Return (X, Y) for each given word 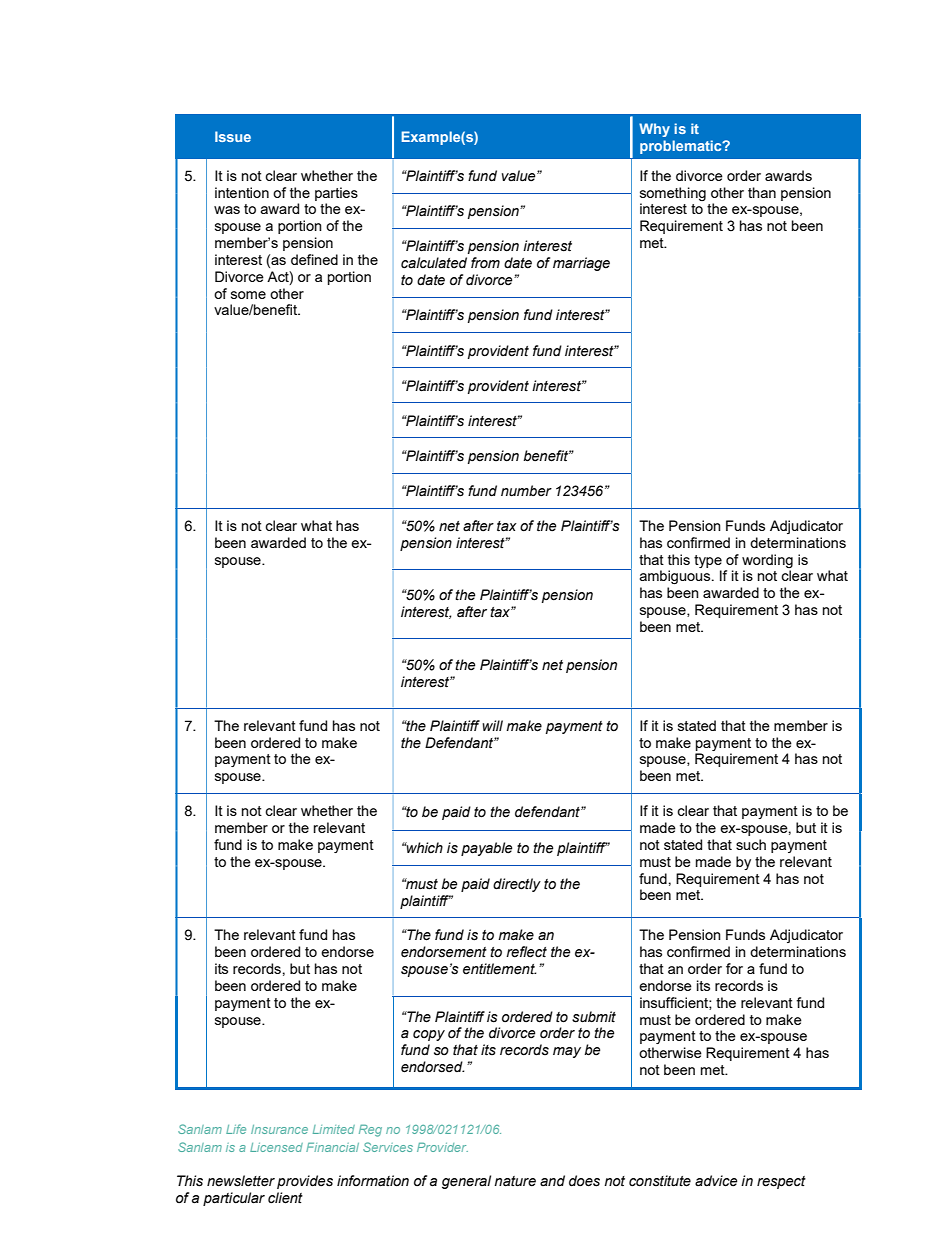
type (708, 561)
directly (517, 885)
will (492, 725)
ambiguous (676, 577)
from (485, 263)
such (751, 844)
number (526, 491)
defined (314, 259)
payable (486, 849)
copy (429, 1035)
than (762, 192)
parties (336, 194)
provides (305, 1182)
